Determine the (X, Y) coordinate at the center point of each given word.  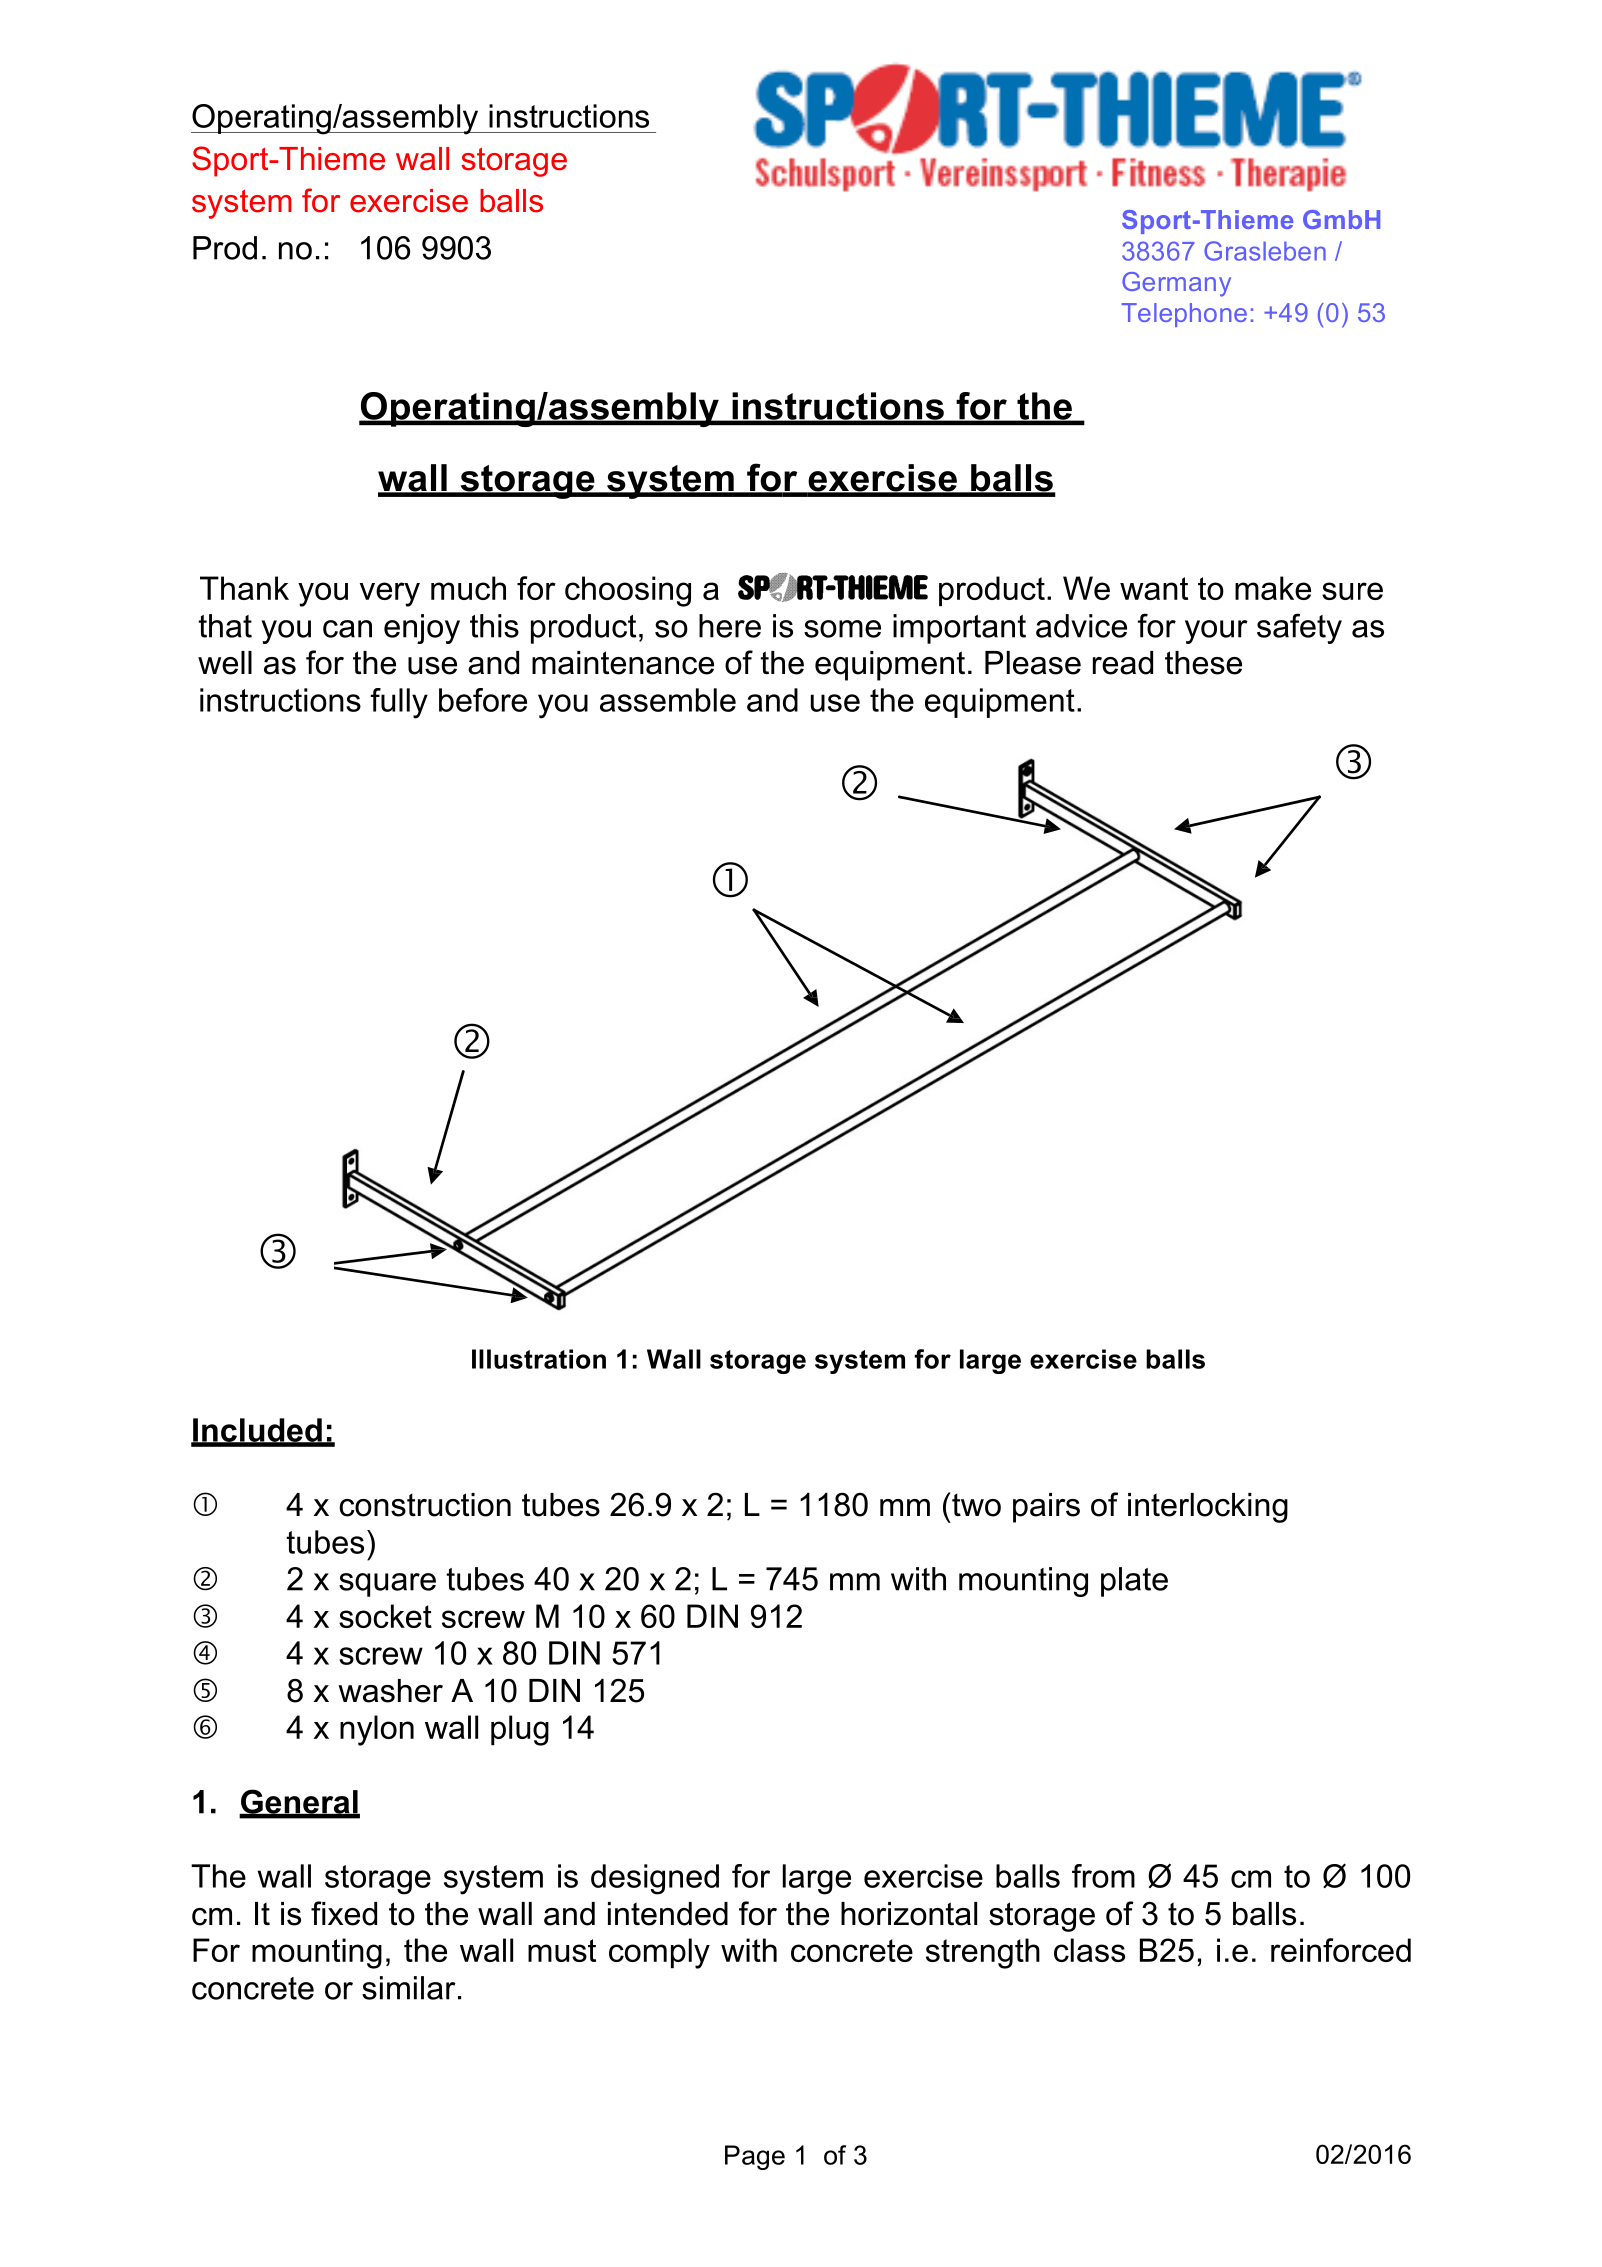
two (975, 1504)
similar (409, 1988)
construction (425, 1505)
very (390, 594)
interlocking (1208, 1508)
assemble (668, 700)
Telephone (1184, 315)
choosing (628, 591)
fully (399, 703)
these (1203, 663)
